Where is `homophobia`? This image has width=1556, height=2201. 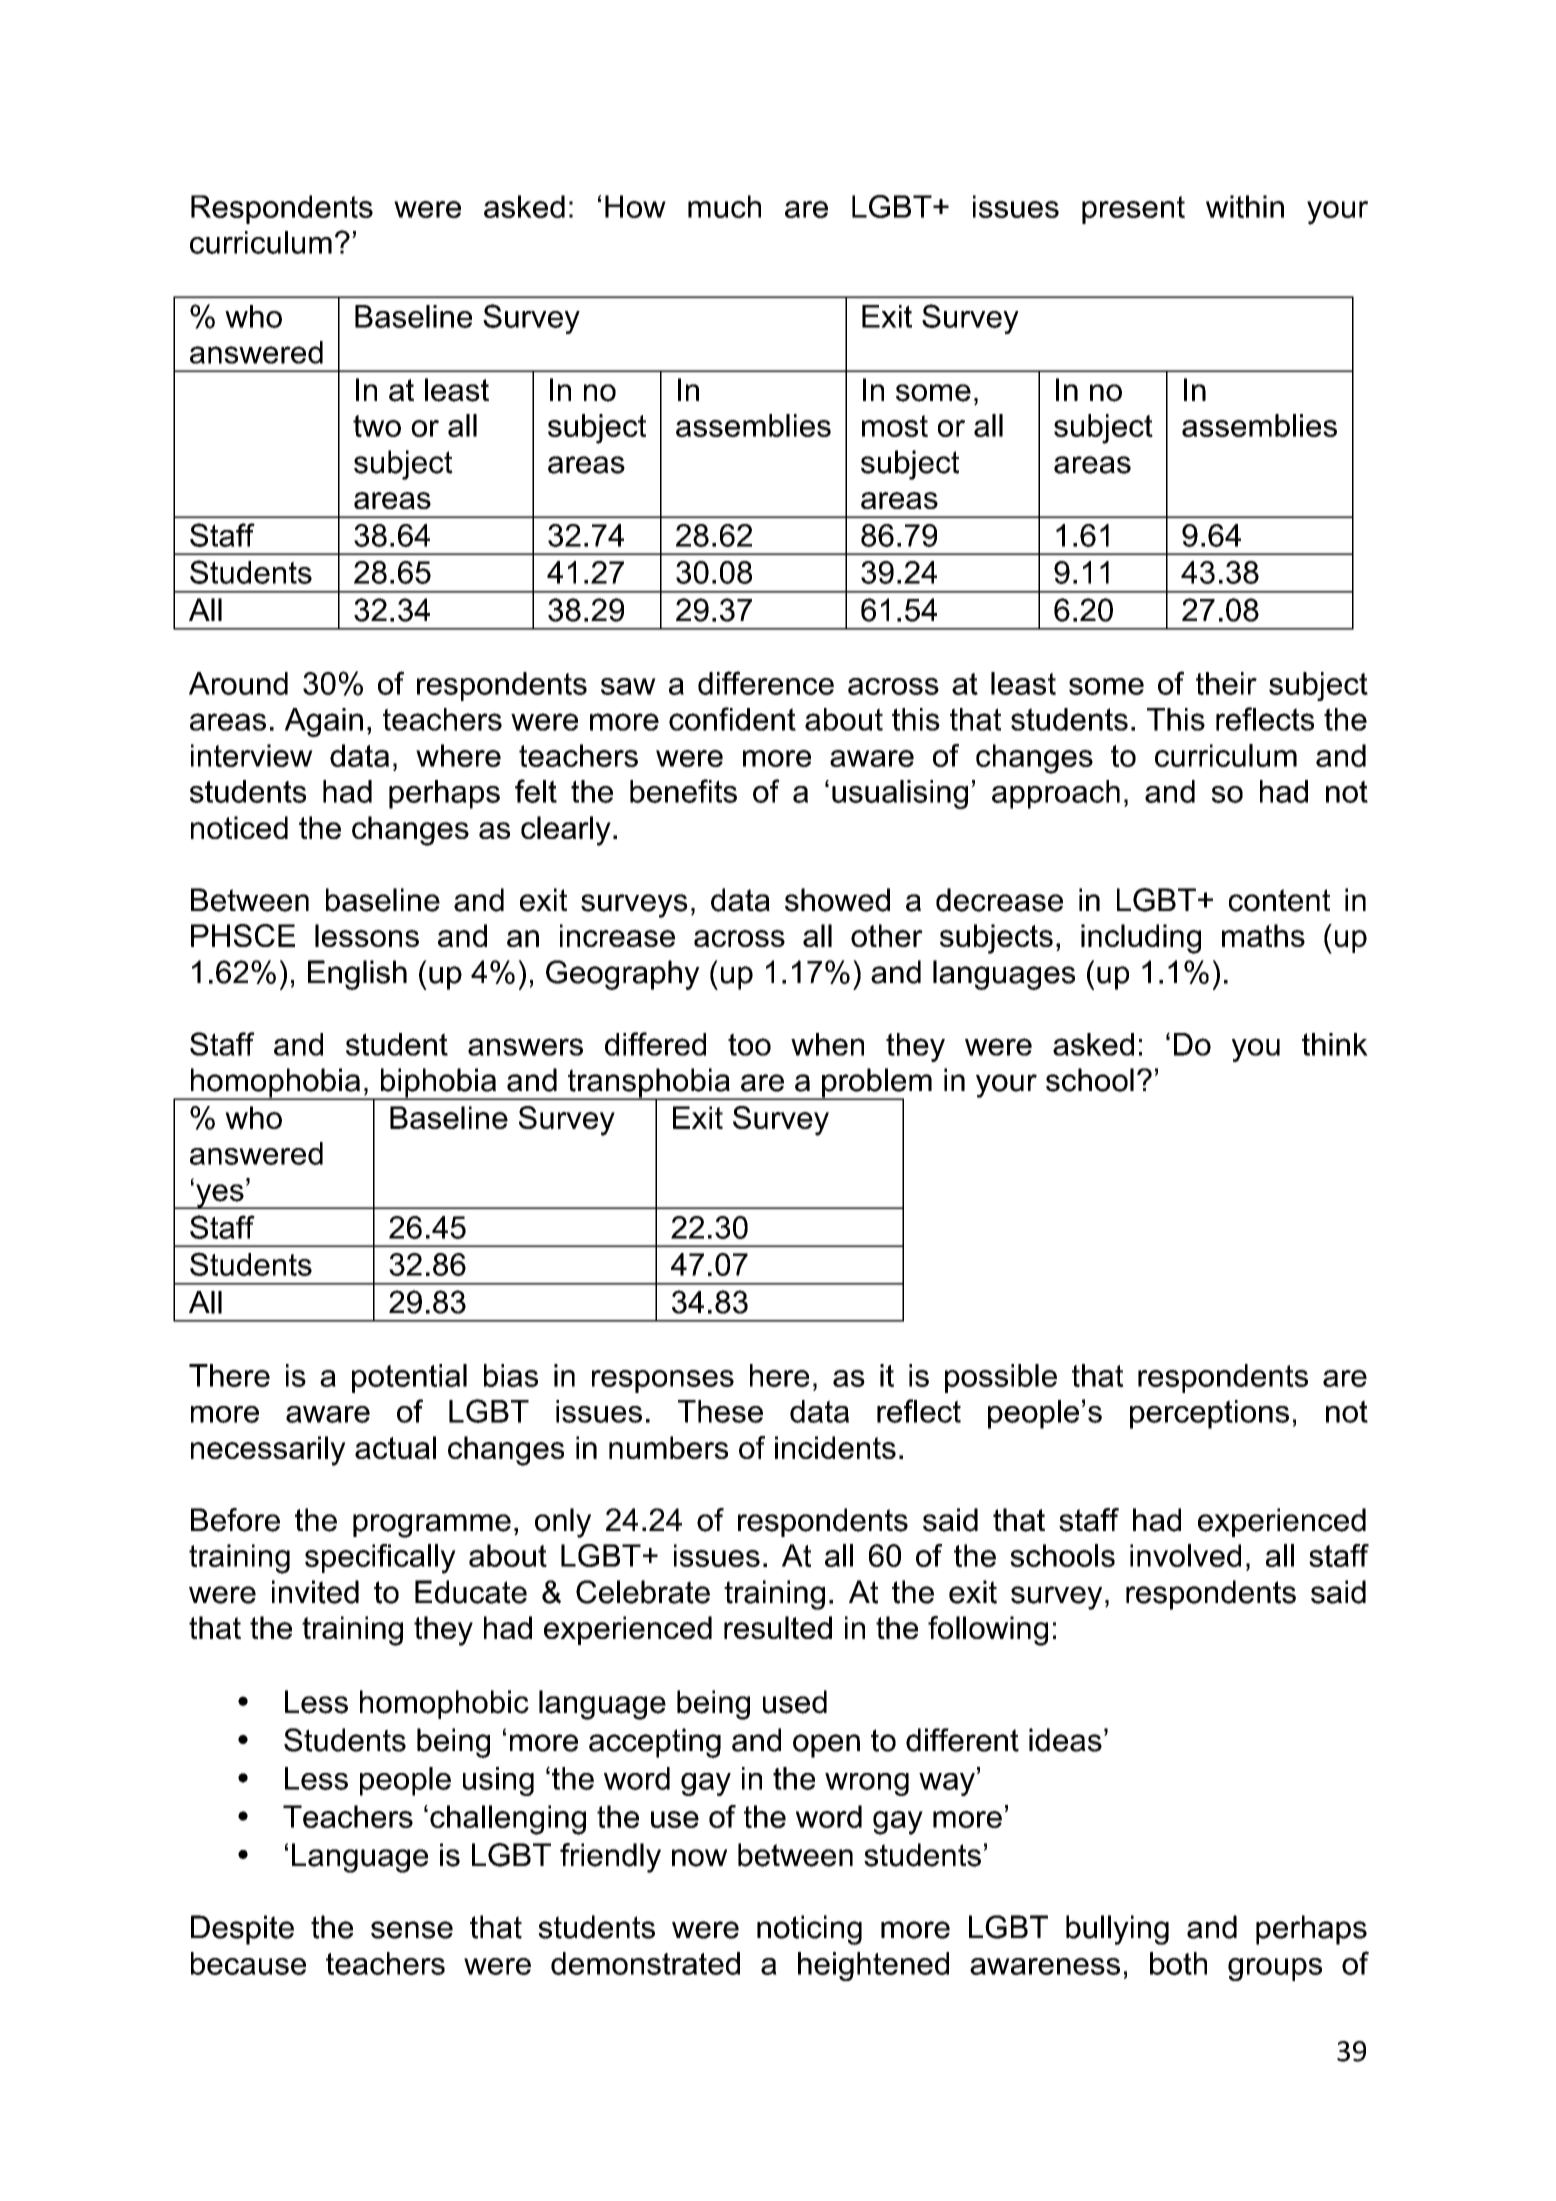
homophobia is located at coordinates (275, 1084).
